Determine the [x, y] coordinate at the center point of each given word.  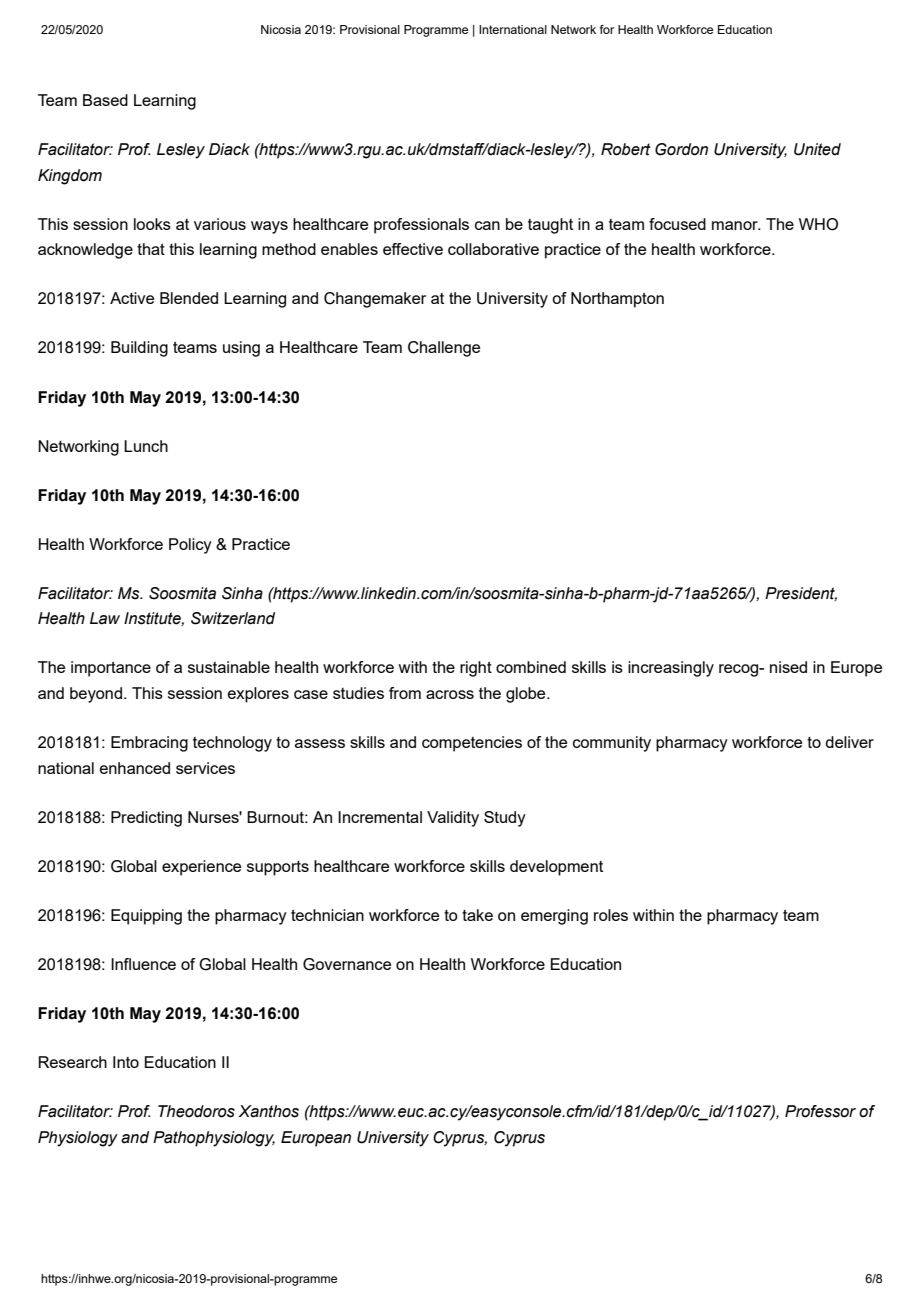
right [476, 669]
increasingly [671, 669]
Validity [453, 819]
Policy [190, 546]
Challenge [444, 349]
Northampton [617, 300]
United [817, 149]
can [487, 225]
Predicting [146, 819]
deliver [849, 742]
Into [126, 1062]
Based [105, 100]
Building [139, 349]
